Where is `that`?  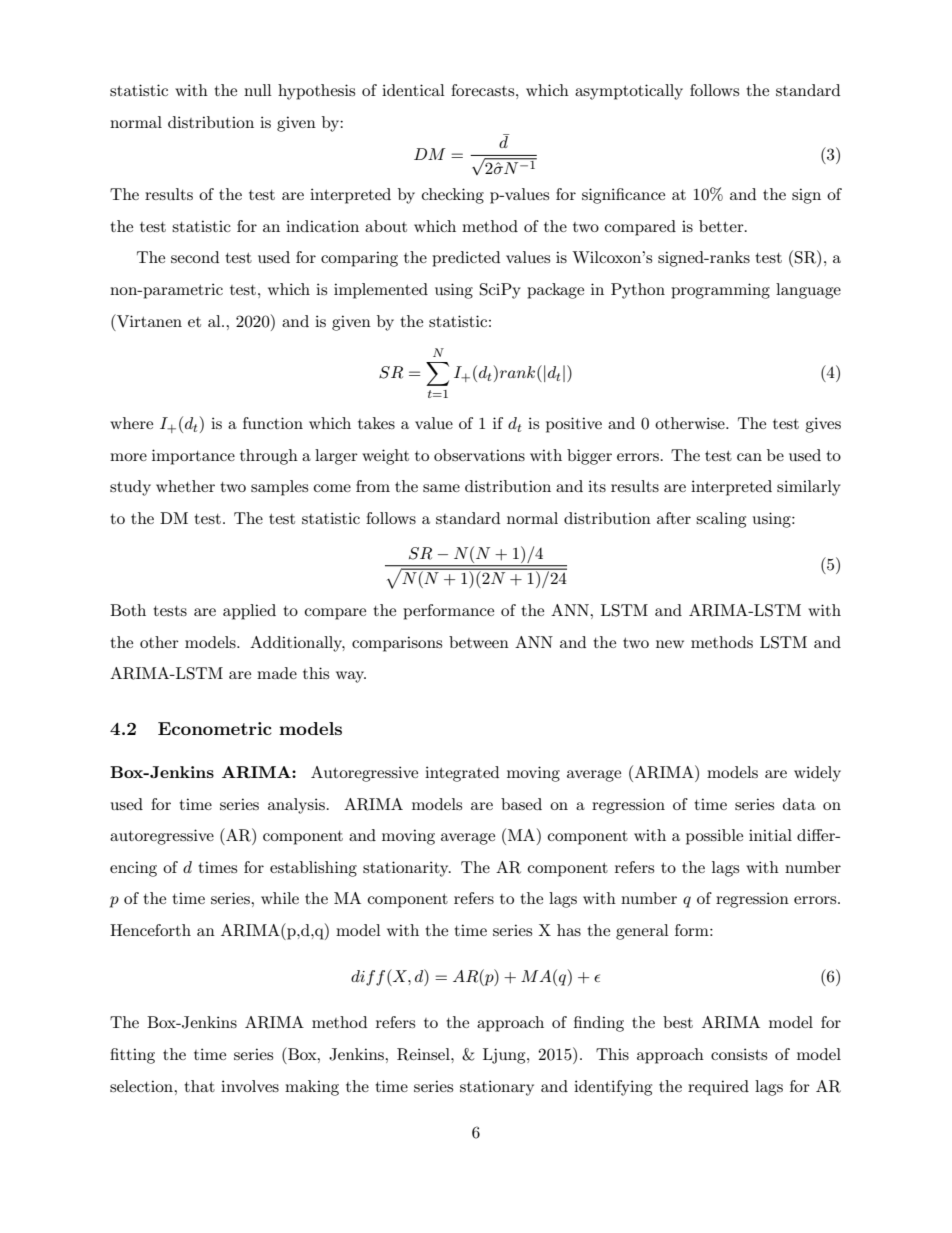 that is located at coordinates (199, 1086).
